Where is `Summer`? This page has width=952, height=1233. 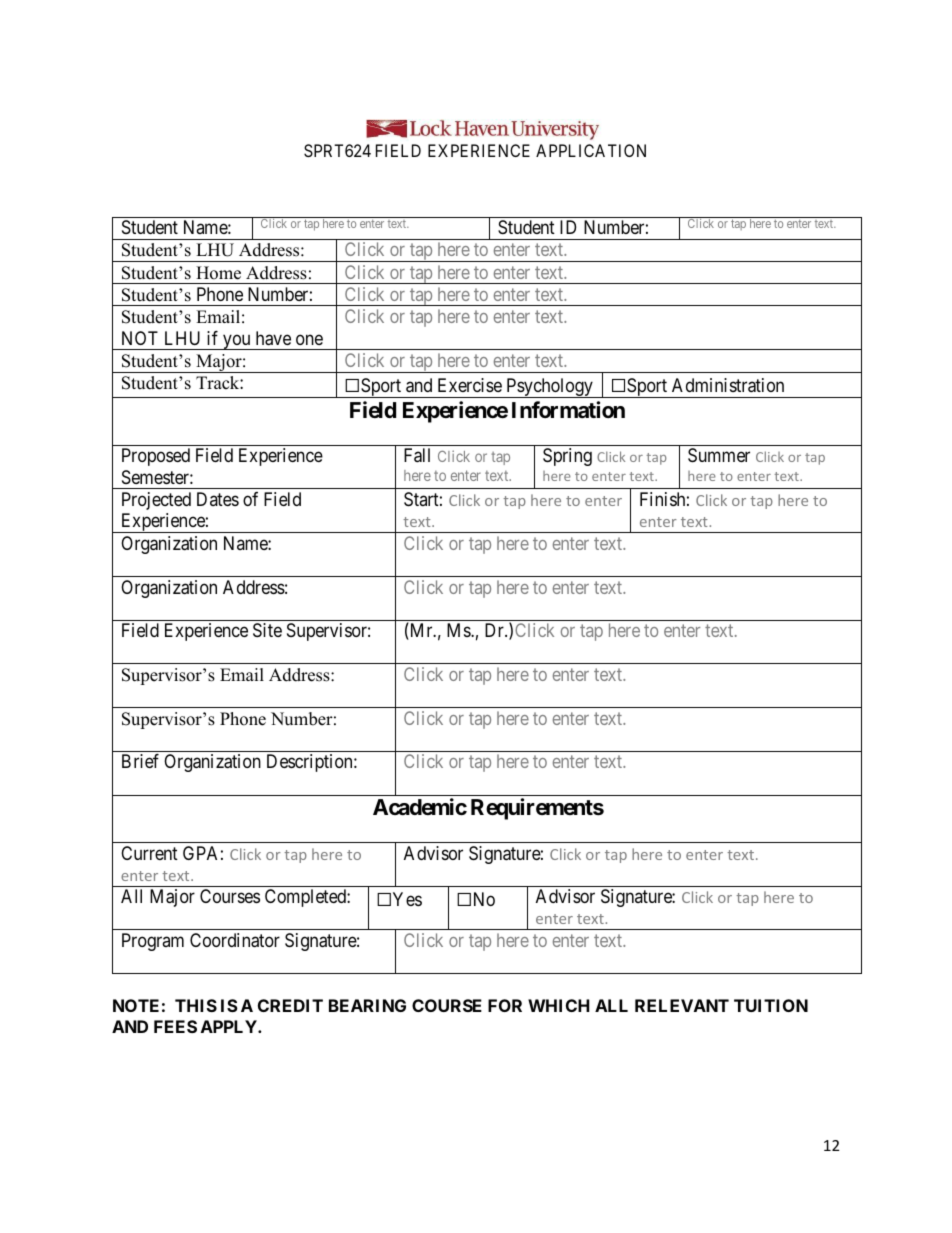
Summer is located at coordinates (719, 455).
